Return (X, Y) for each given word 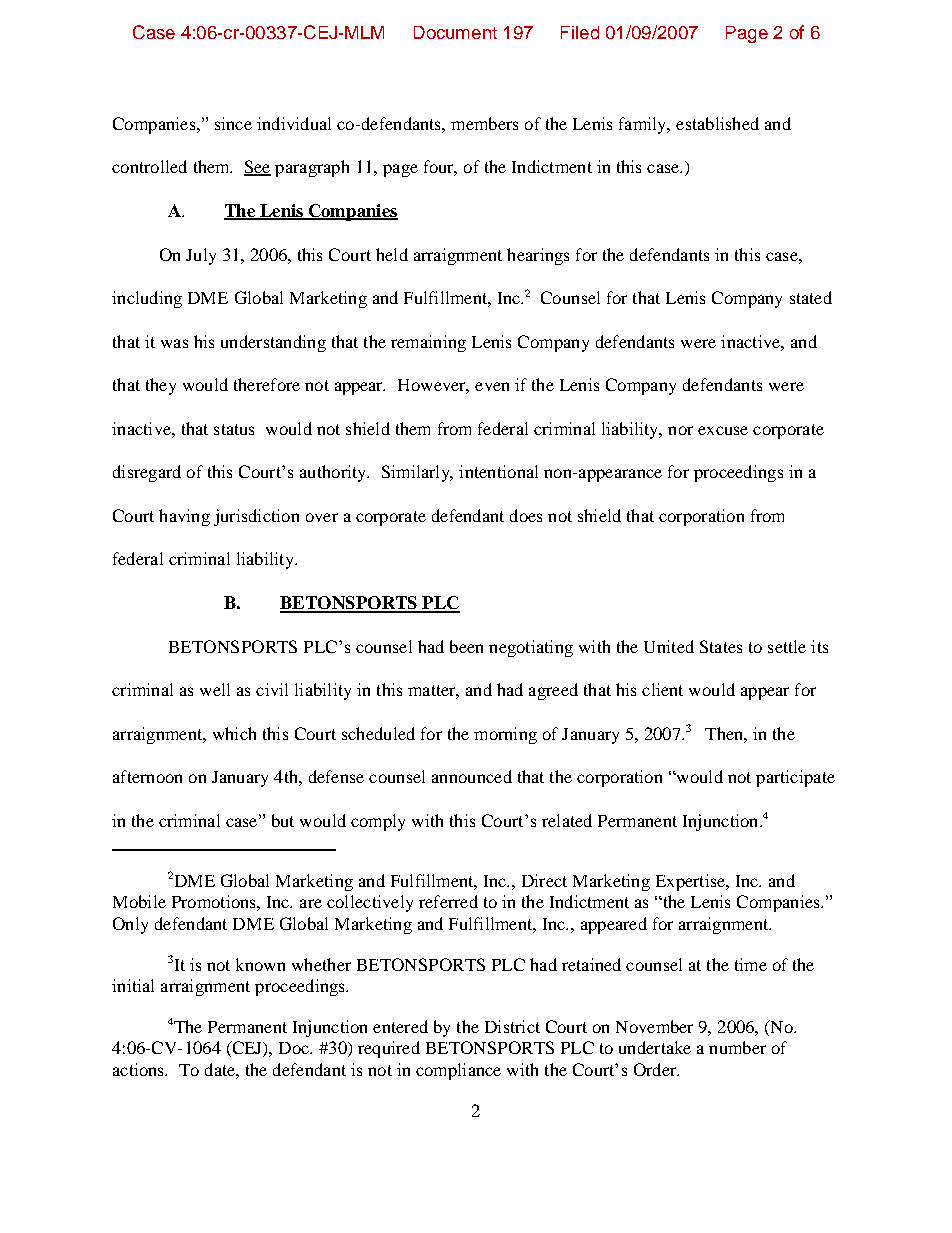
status (234, 429)
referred (448, 901)
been (466, 646)
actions (140, 1069)
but (283, 820)
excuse (723, 430)
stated (811, 297)
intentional (498, 471)
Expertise (691, 882)
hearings (538, 256)
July (201, 256)
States (721, 646)
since (233, 123)
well (215, 689)
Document (455, 32)
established (717, 123)
